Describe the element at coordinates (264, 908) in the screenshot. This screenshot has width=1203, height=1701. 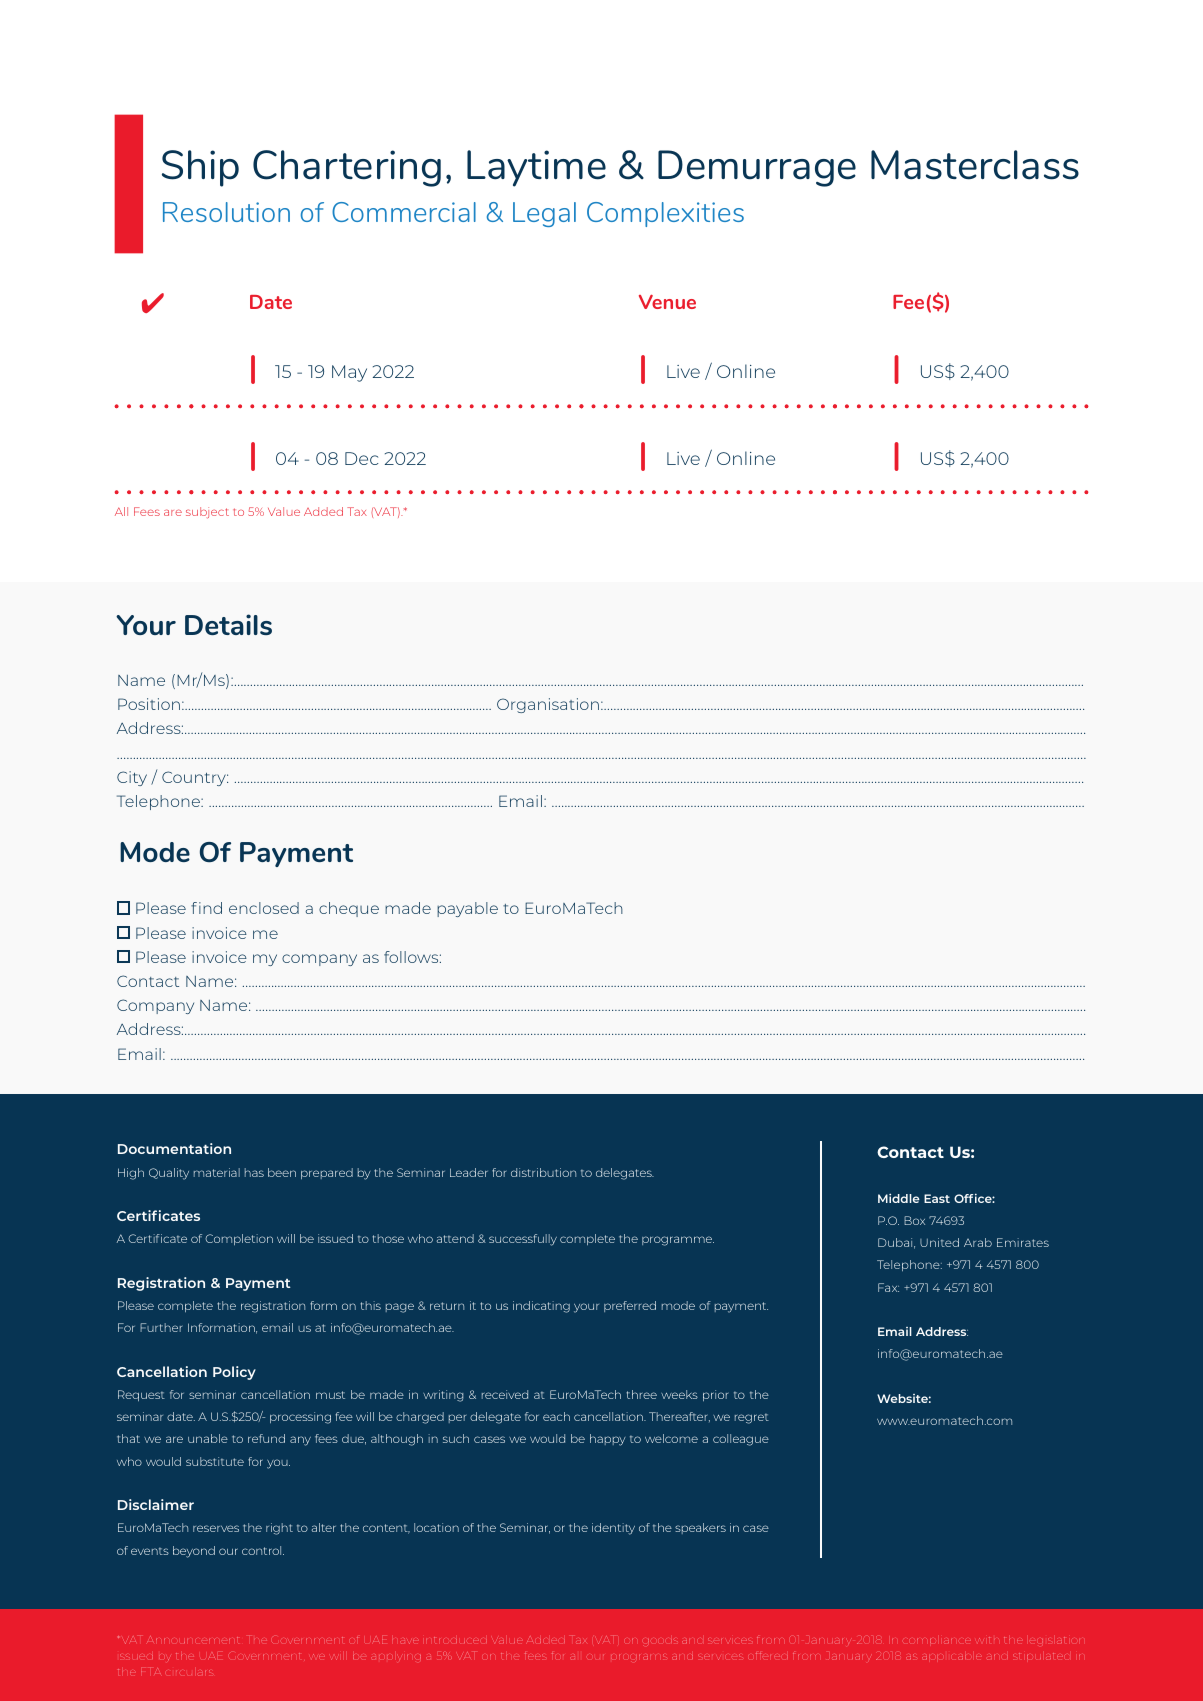
I see `enclosed` at that location.
